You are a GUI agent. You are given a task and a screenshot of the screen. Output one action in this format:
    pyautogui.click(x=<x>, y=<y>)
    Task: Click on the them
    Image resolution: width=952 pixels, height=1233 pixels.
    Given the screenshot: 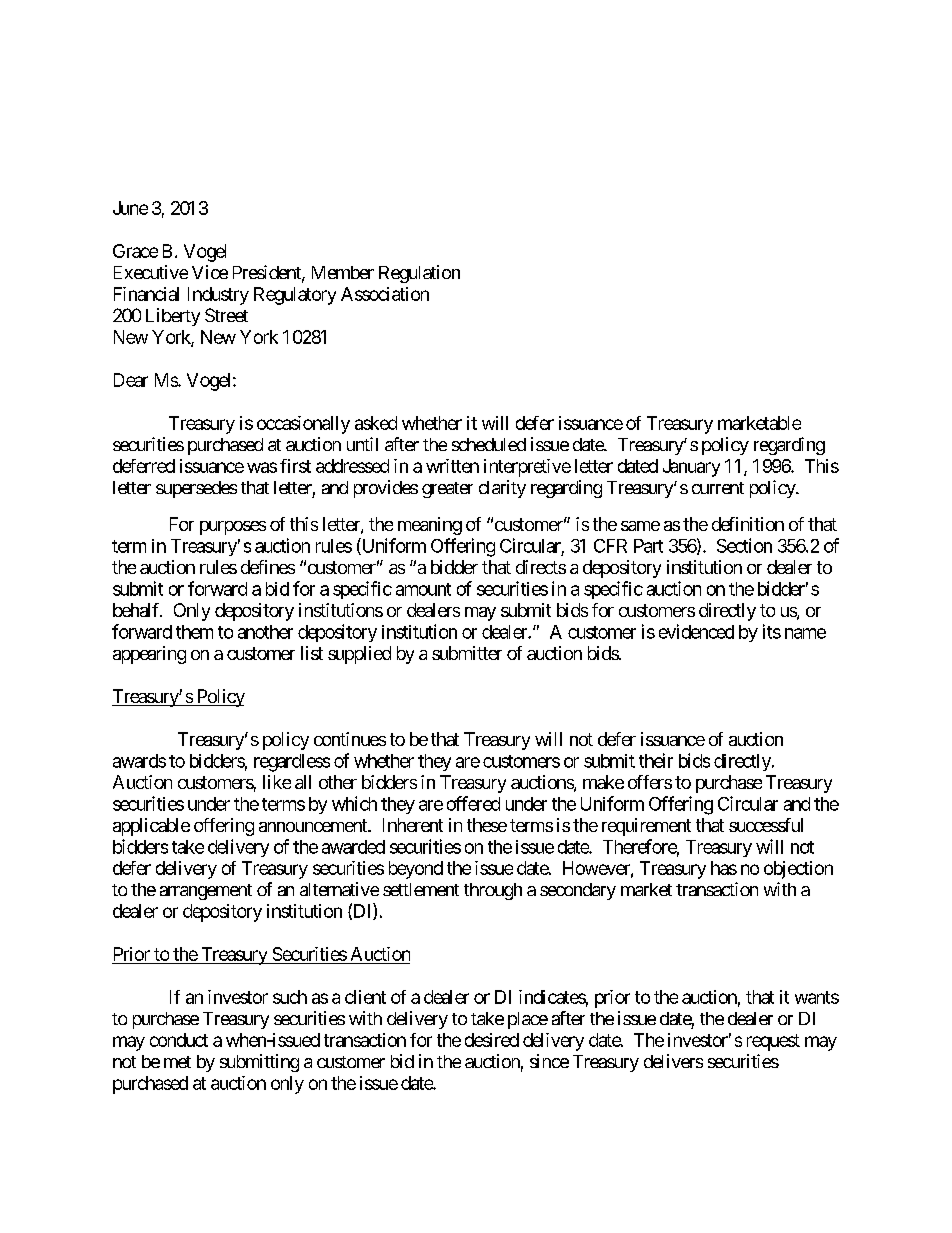 What is the action you would take?
    pyautogui.click(x=194, y=632)
